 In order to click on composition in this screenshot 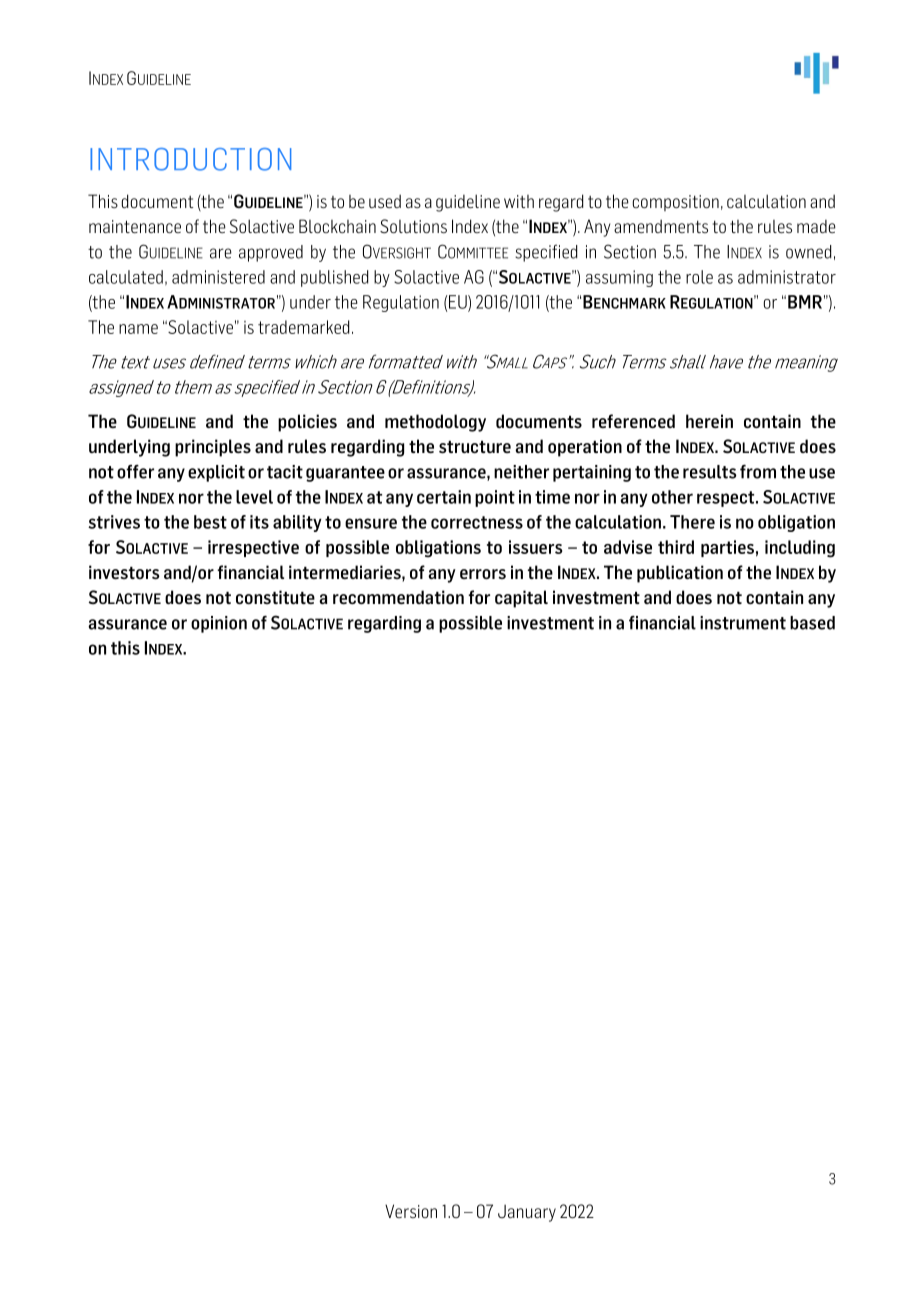, I will do `click(676, 203)`.
